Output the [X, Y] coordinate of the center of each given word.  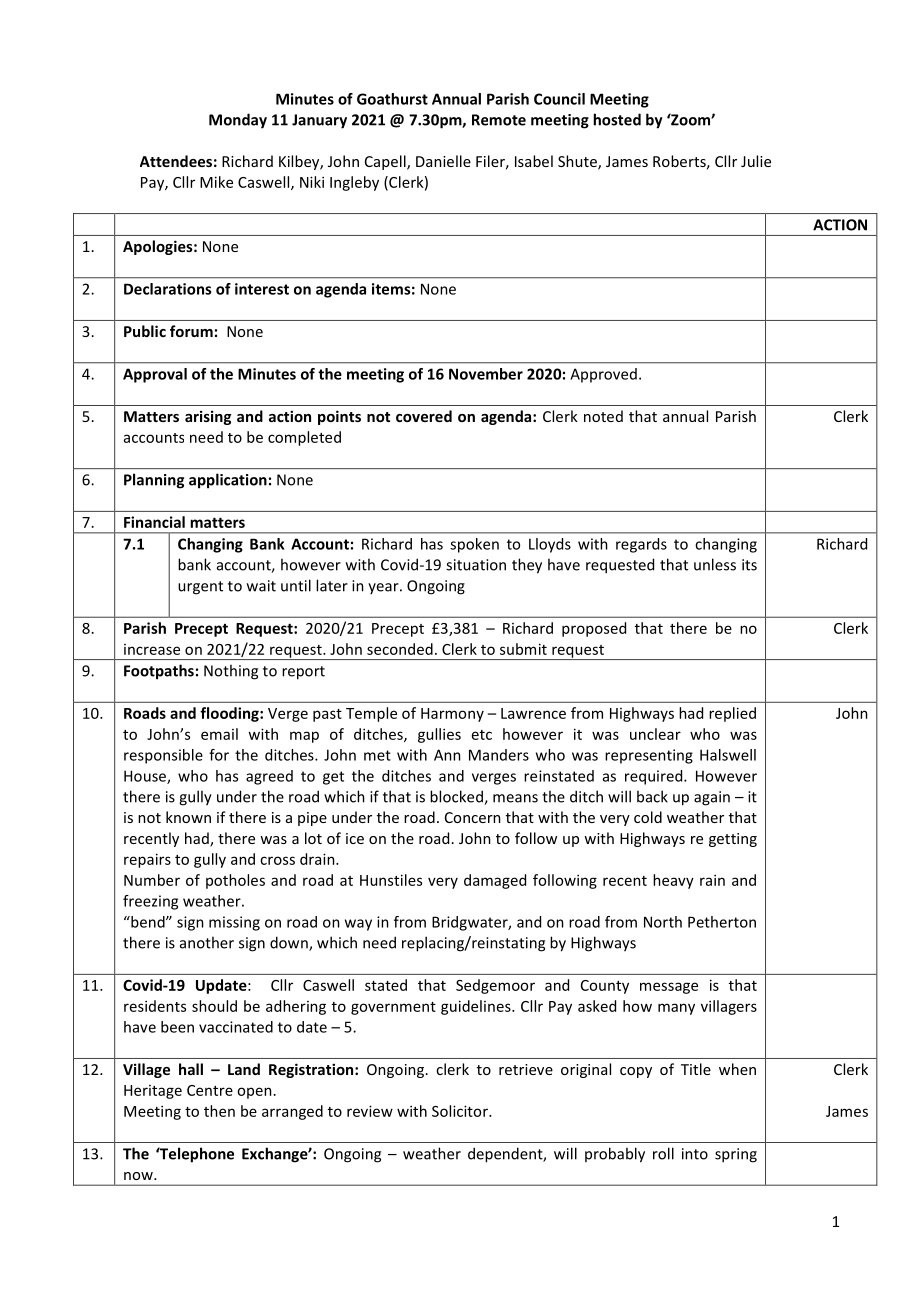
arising [208, 417]
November [486, 374]
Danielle [443, 161]
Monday [238, 121]
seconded [400, 649]
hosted [617, 119]
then [219, 1111]
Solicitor [461, 1111]
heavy [673, 881]
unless [715, 564]
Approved [603, 375]
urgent [200, 588]
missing [234, 923]
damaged [495, 881]
